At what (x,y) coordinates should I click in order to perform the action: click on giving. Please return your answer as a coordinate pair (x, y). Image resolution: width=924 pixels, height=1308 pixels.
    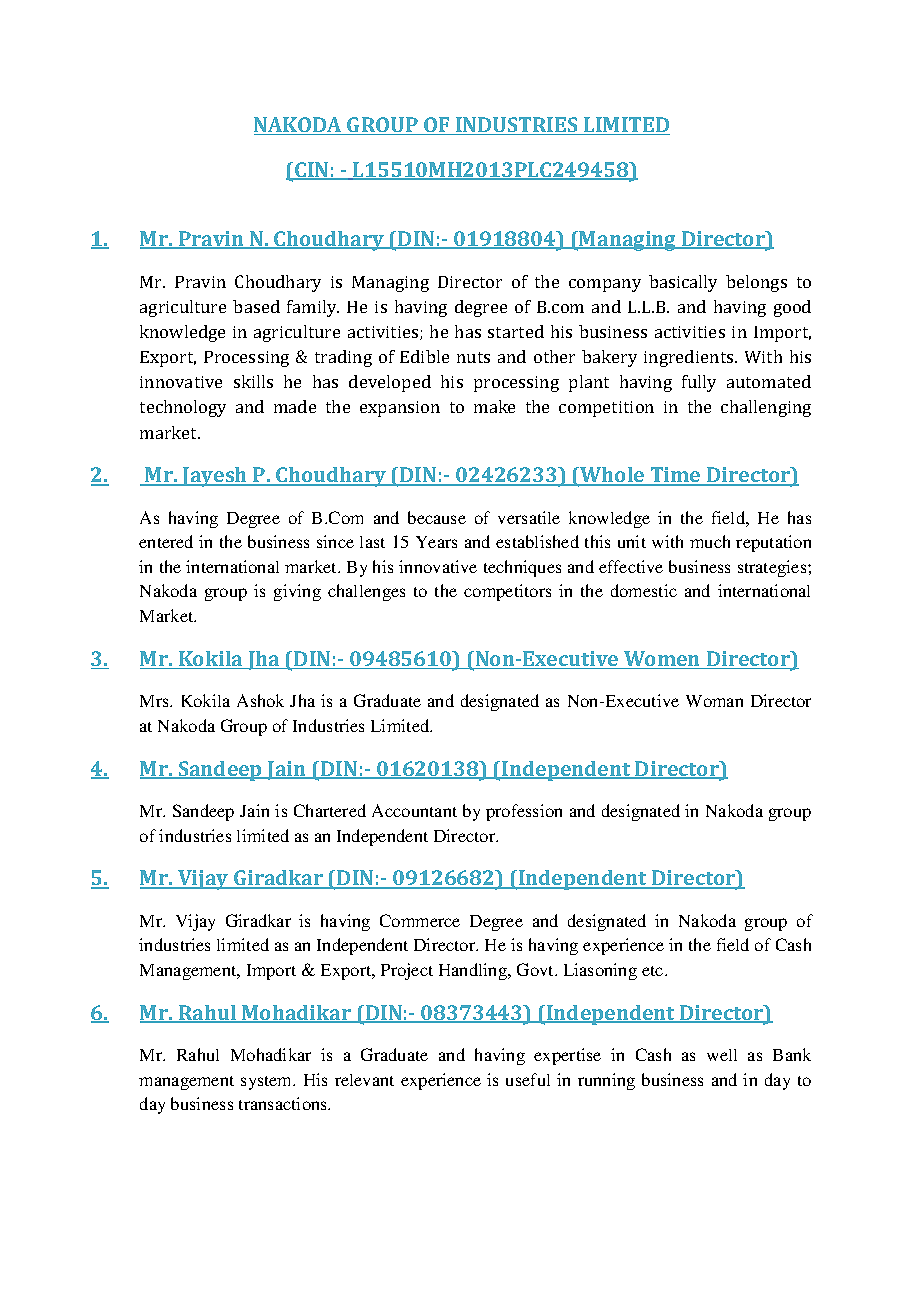
    Looking at the image, I should click on (297, 592).
